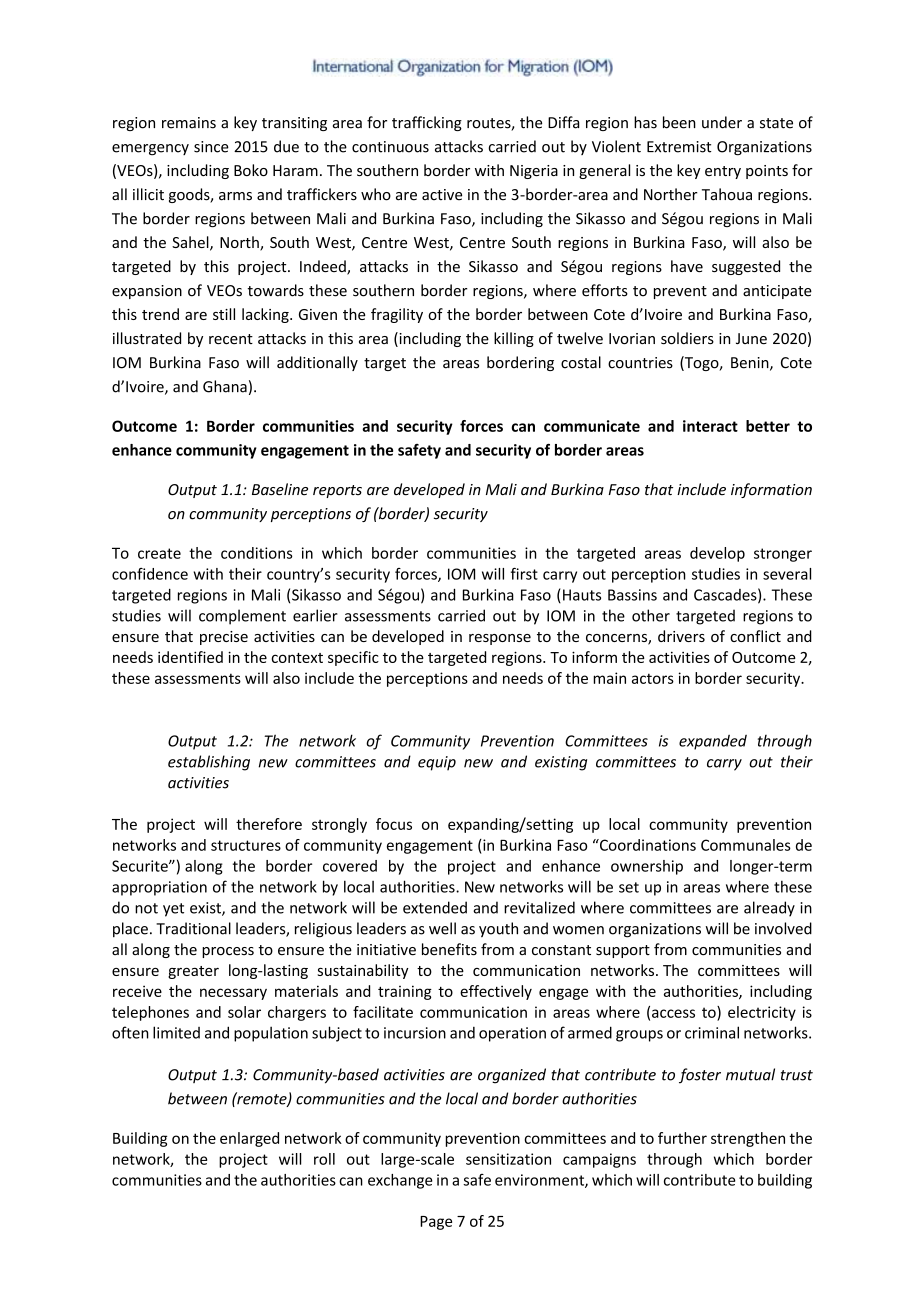  What do you see at coordinates (436, 1223) in the screenshot?
I see `Page` at bounding box center [436, 1223].
